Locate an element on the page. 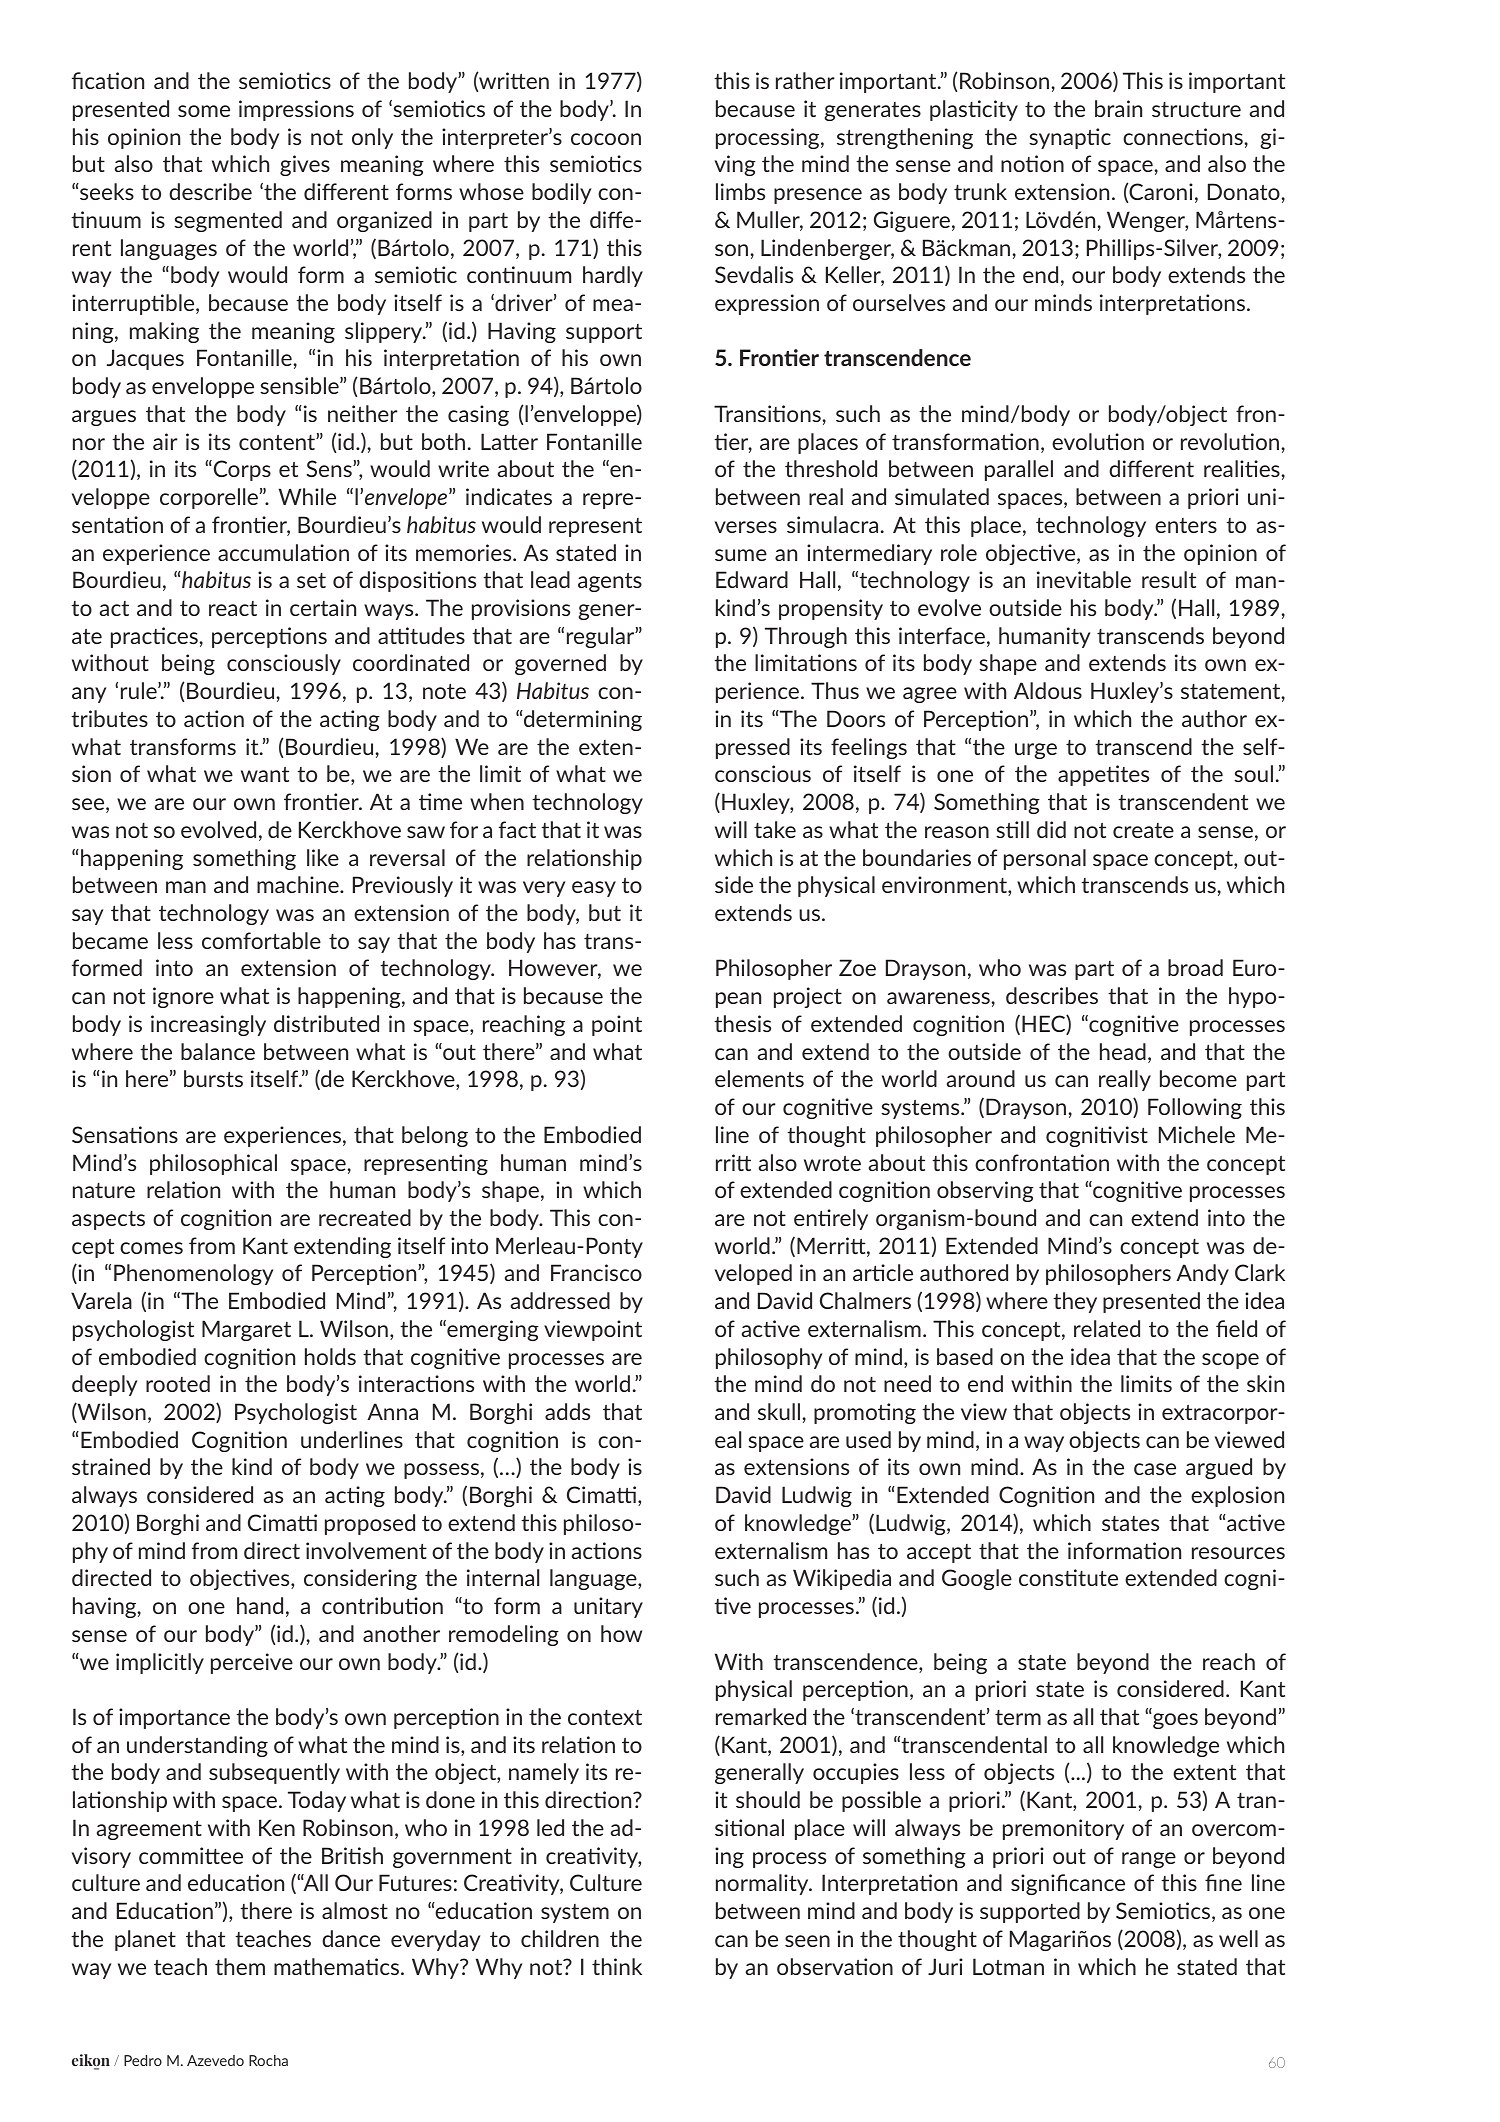 This image has height=2122, width=1500. Rocha is located at coordinates (268, 2060).
